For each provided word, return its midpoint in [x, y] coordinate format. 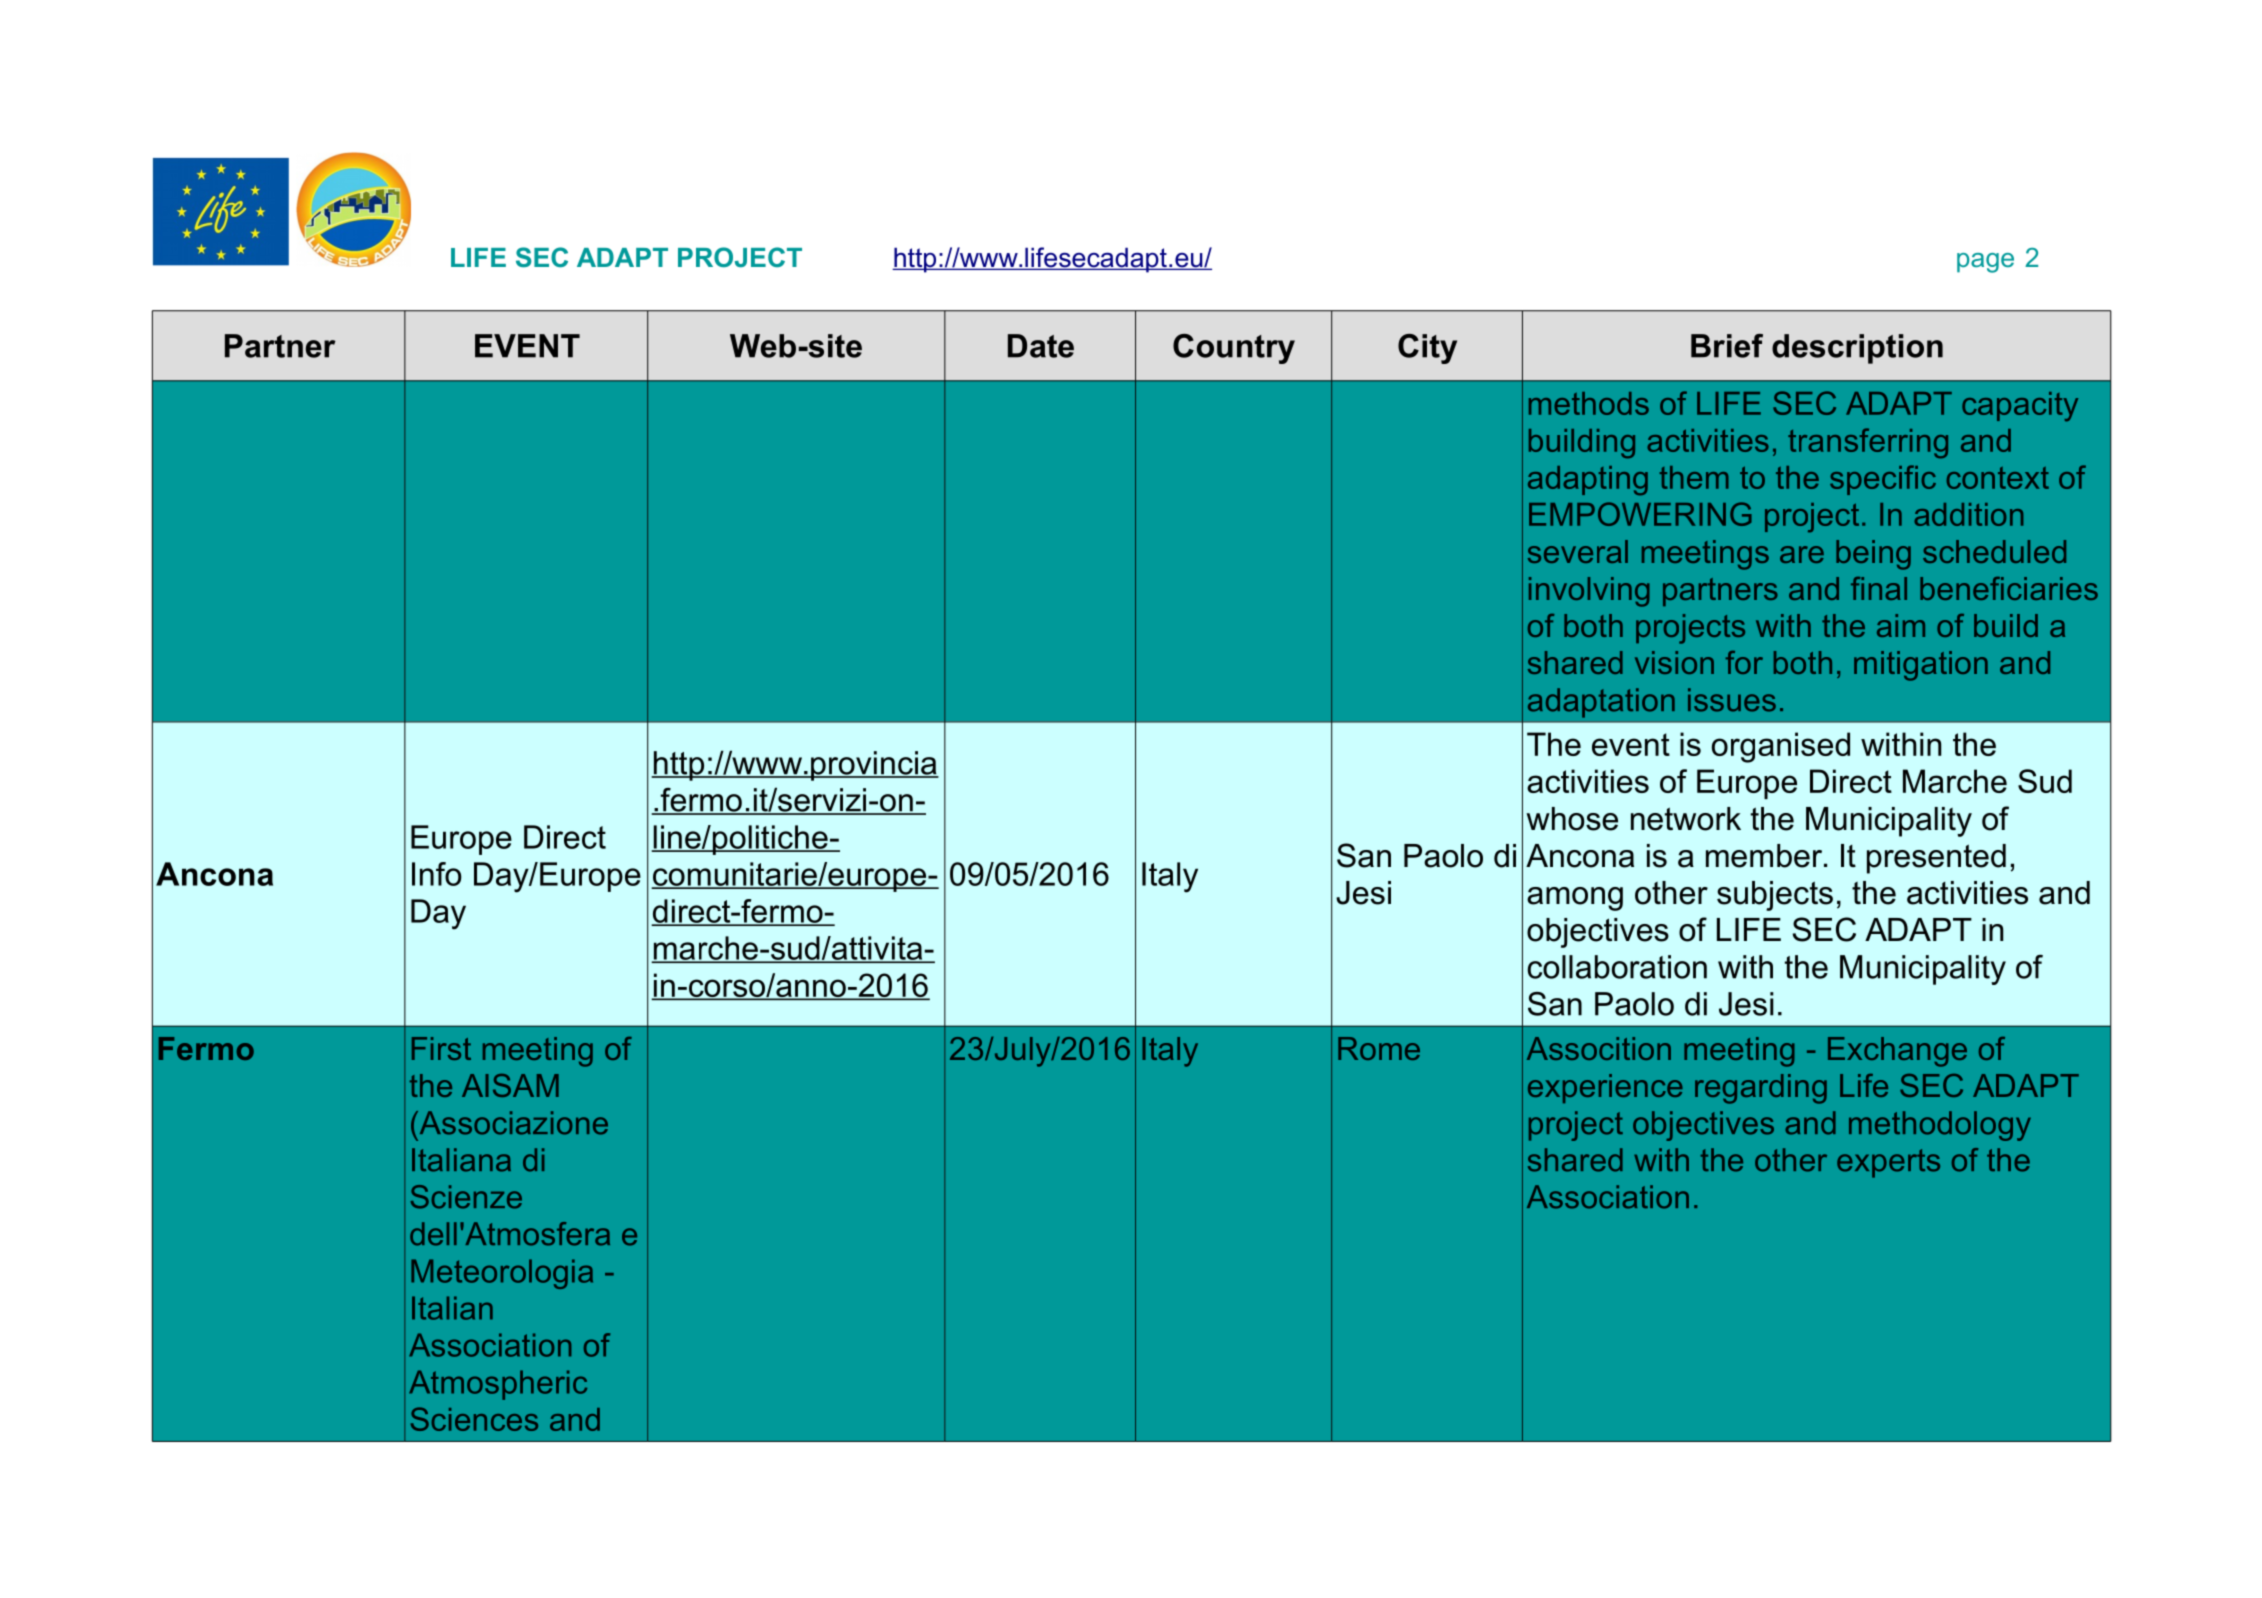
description [1857, 349]
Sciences [474, 1419]
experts [1888, 1163]
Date [1041, 346]
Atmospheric [498, 1385]
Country [1234, 349]
